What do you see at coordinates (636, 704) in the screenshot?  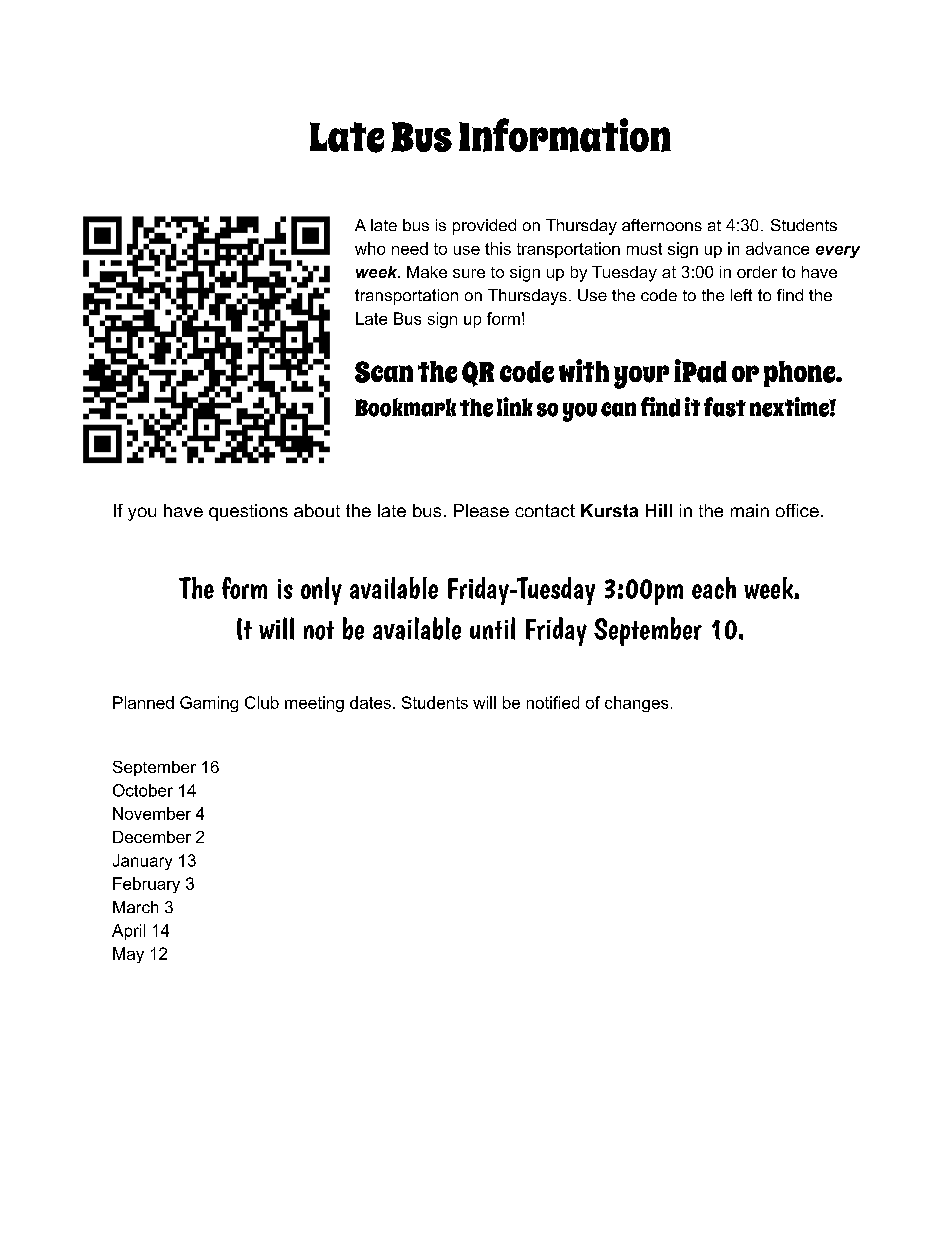 I see `changes` at bounding box center [636, 704].
